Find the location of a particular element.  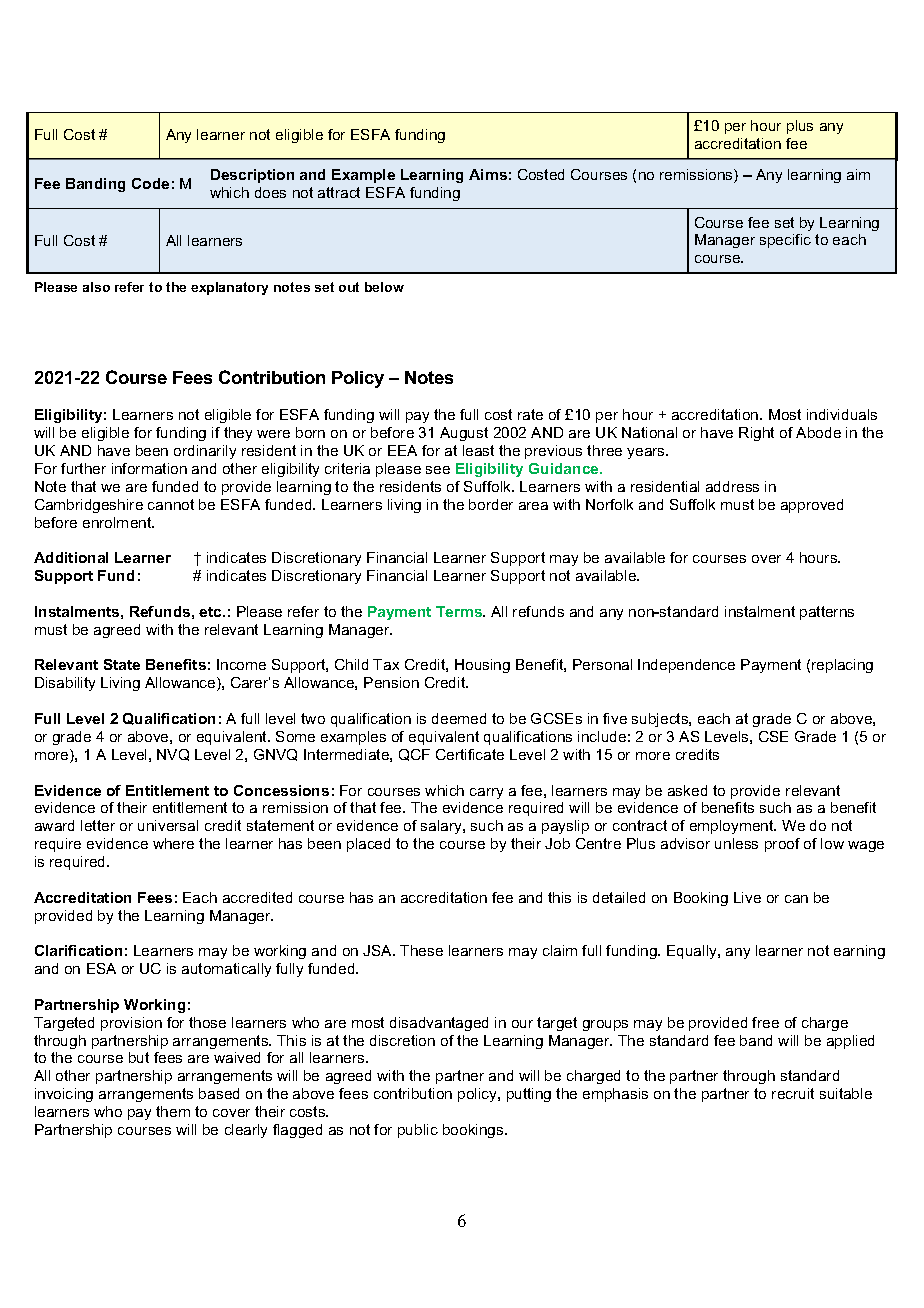

attract is located at coordinates (339, 192).
